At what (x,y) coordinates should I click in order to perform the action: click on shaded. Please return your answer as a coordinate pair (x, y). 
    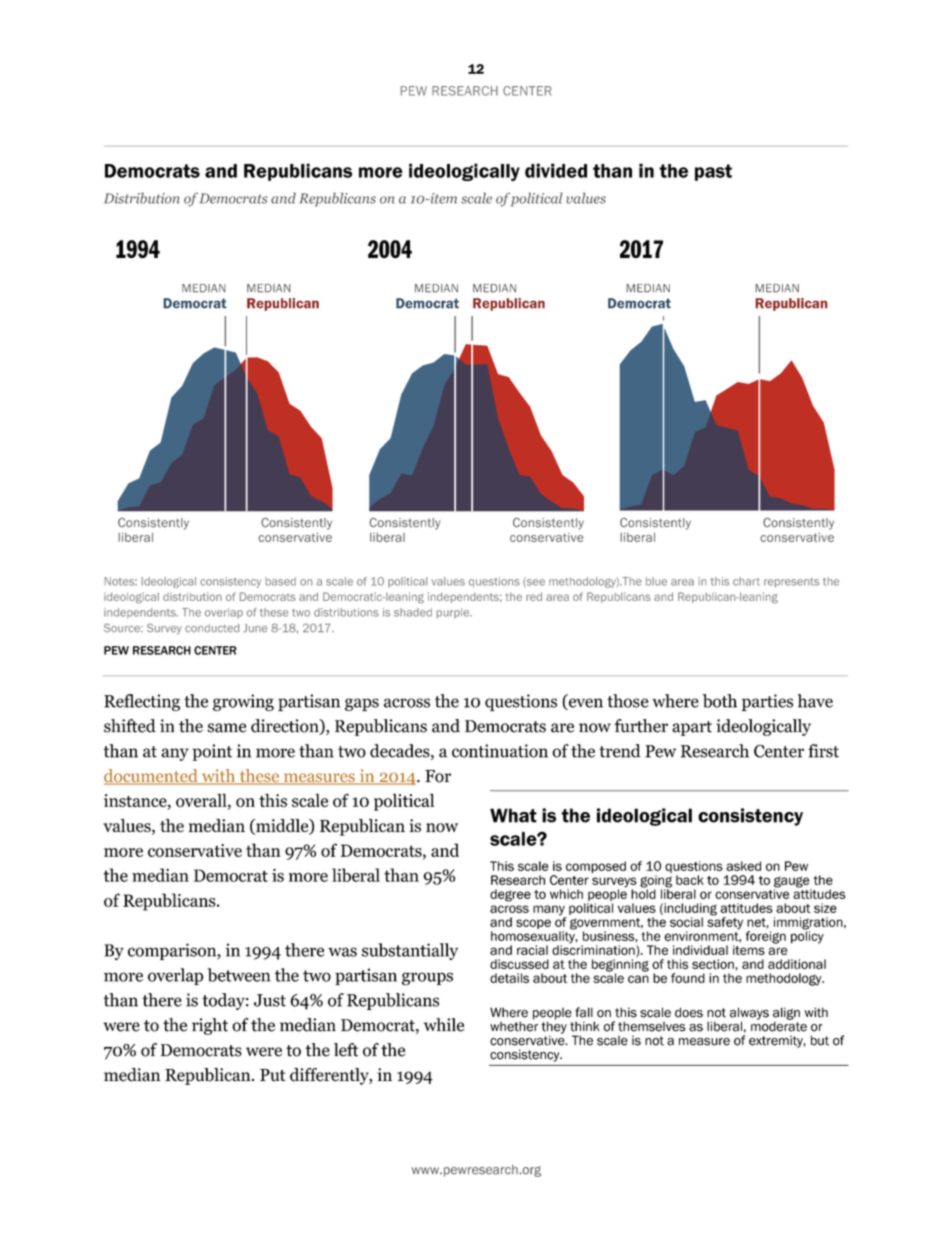
    Looking at the image, I should click on (413, 612).
